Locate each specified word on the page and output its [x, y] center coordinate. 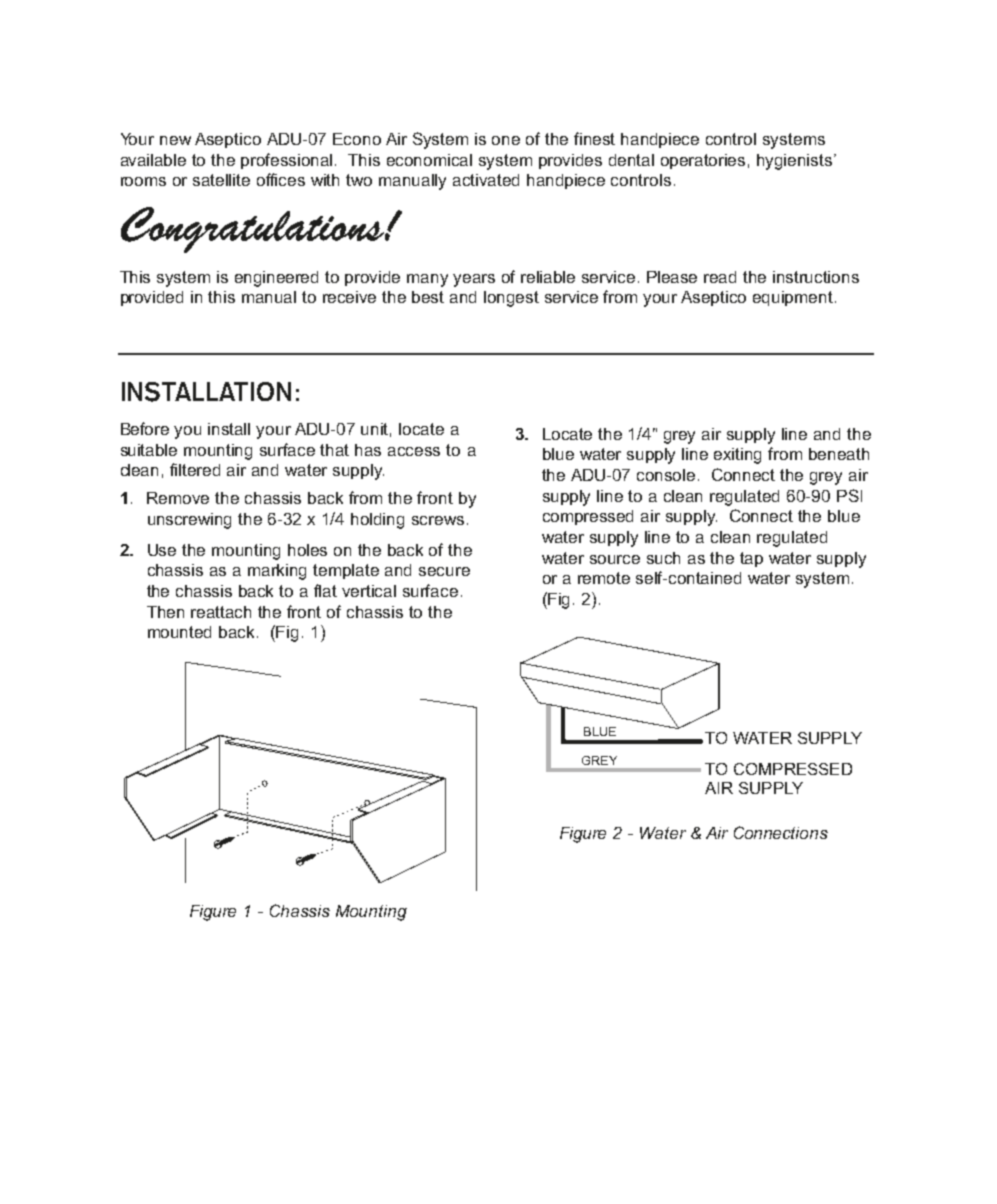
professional [286, 161]
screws [438, 520]
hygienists [796, 162]
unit [376, 430]
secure [444, 571]
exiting [737, 456]
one [506, 140]
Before [145, 428]
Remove [178, 498]
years [474, 280]
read [720, 277]
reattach [221, 612]
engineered [276, 279]
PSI [849, 495]
